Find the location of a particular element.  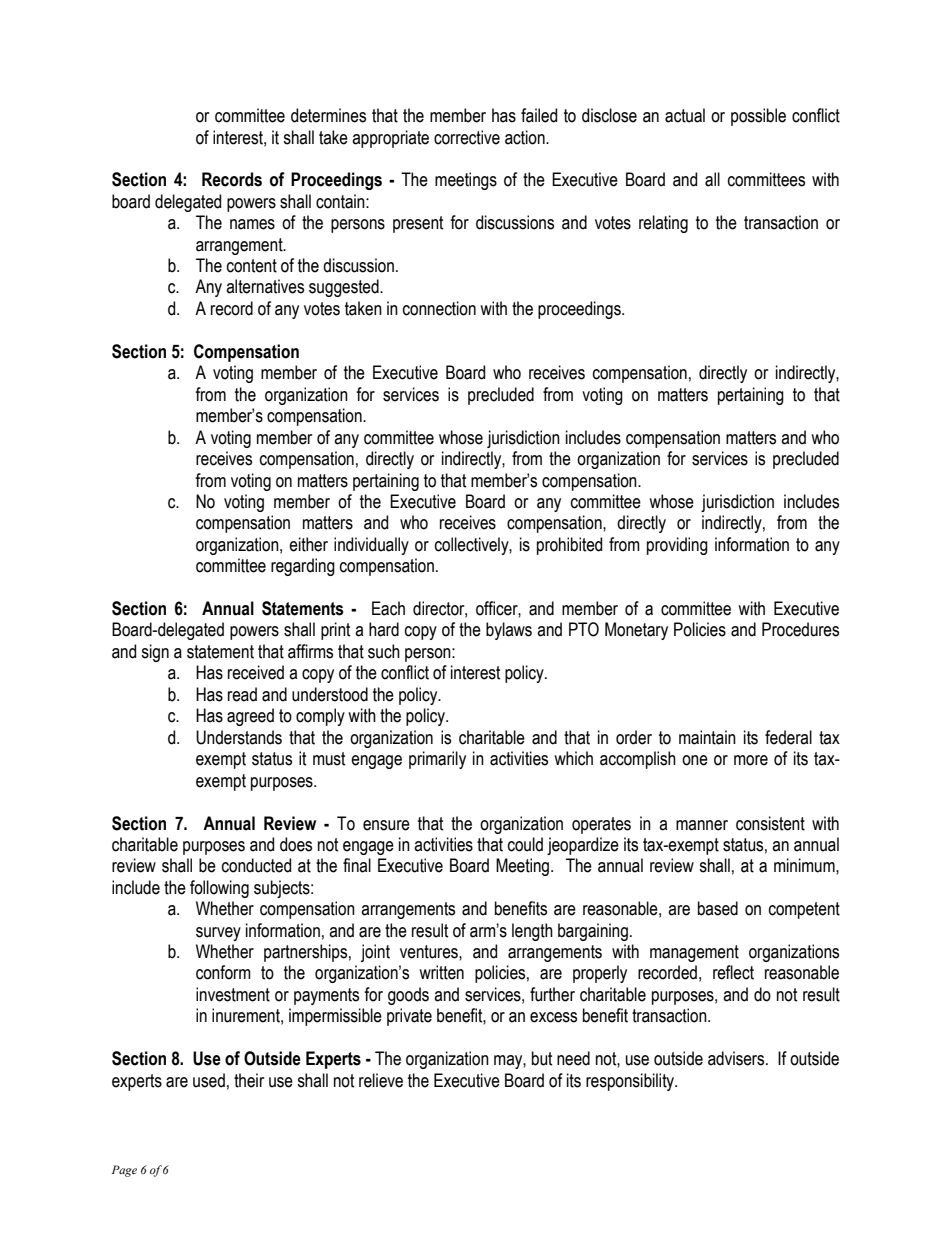

corrective is located at coordinates (467, 137).
